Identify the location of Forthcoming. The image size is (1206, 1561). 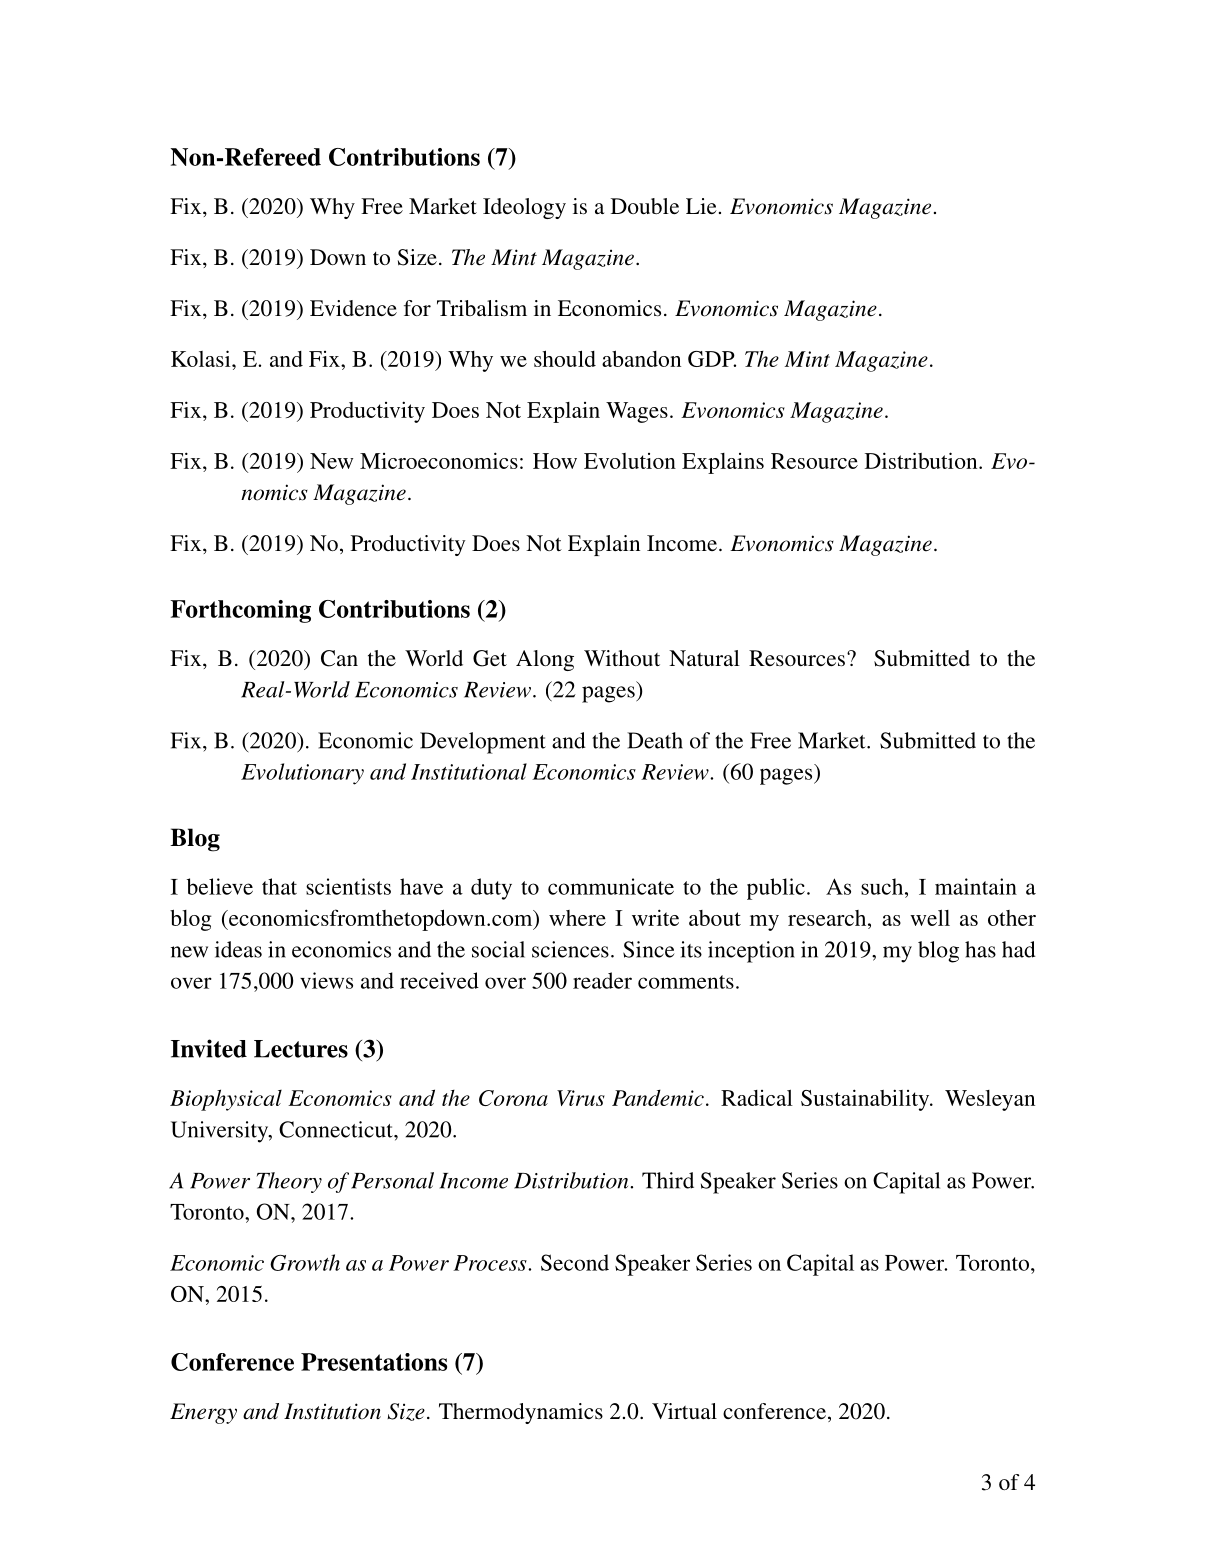
(240, 611).
